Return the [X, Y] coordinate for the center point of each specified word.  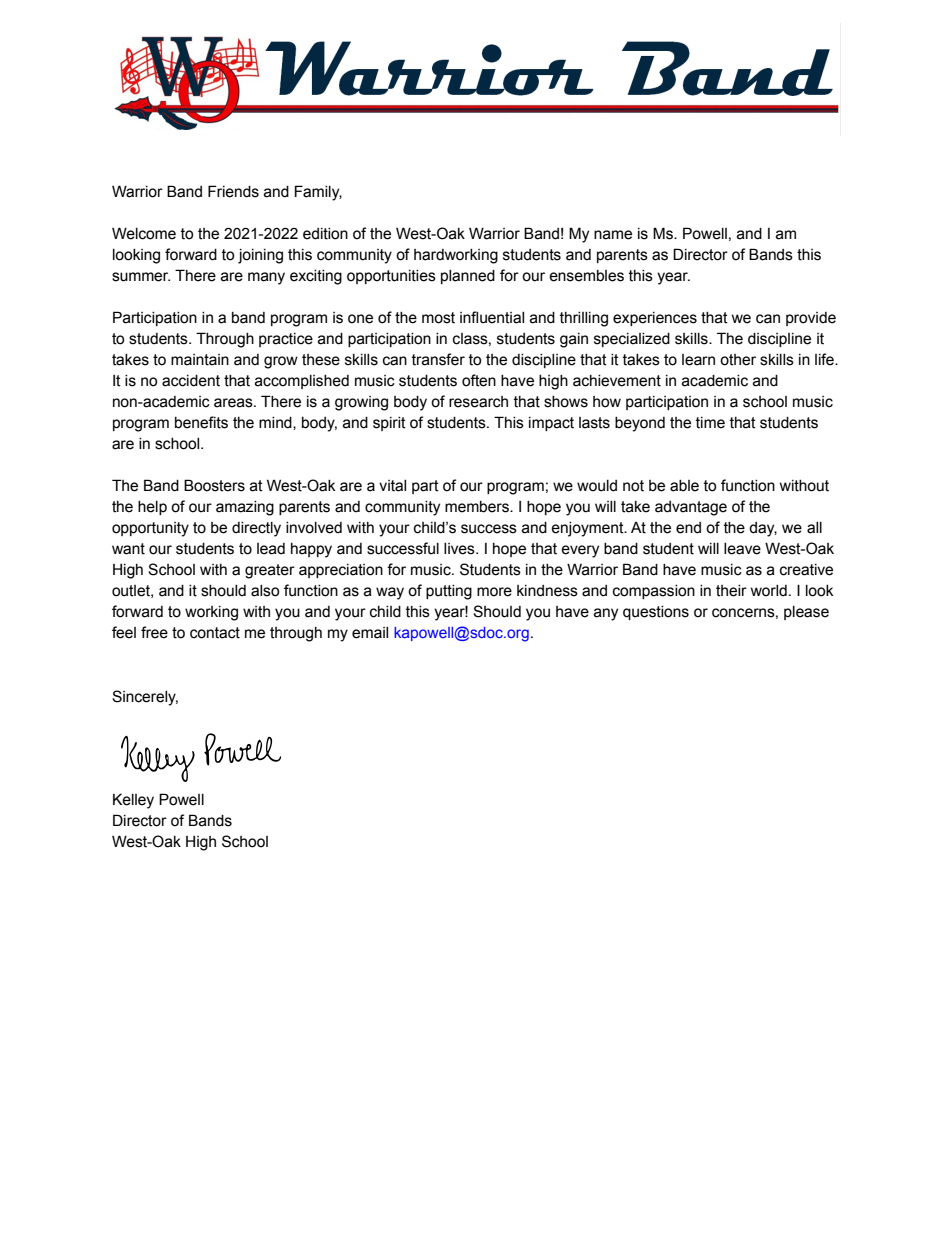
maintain [200, 360]
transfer [438, 359]
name [613, 235]
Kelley [133, 801]
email [370, 633]
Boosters [214, 485]
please [806, 613]
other [738, 360]
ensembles [586, 276]
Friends [233, 191]
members [478, 507]
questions [656, 613]
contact [215, 633]
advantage [691, 508]
